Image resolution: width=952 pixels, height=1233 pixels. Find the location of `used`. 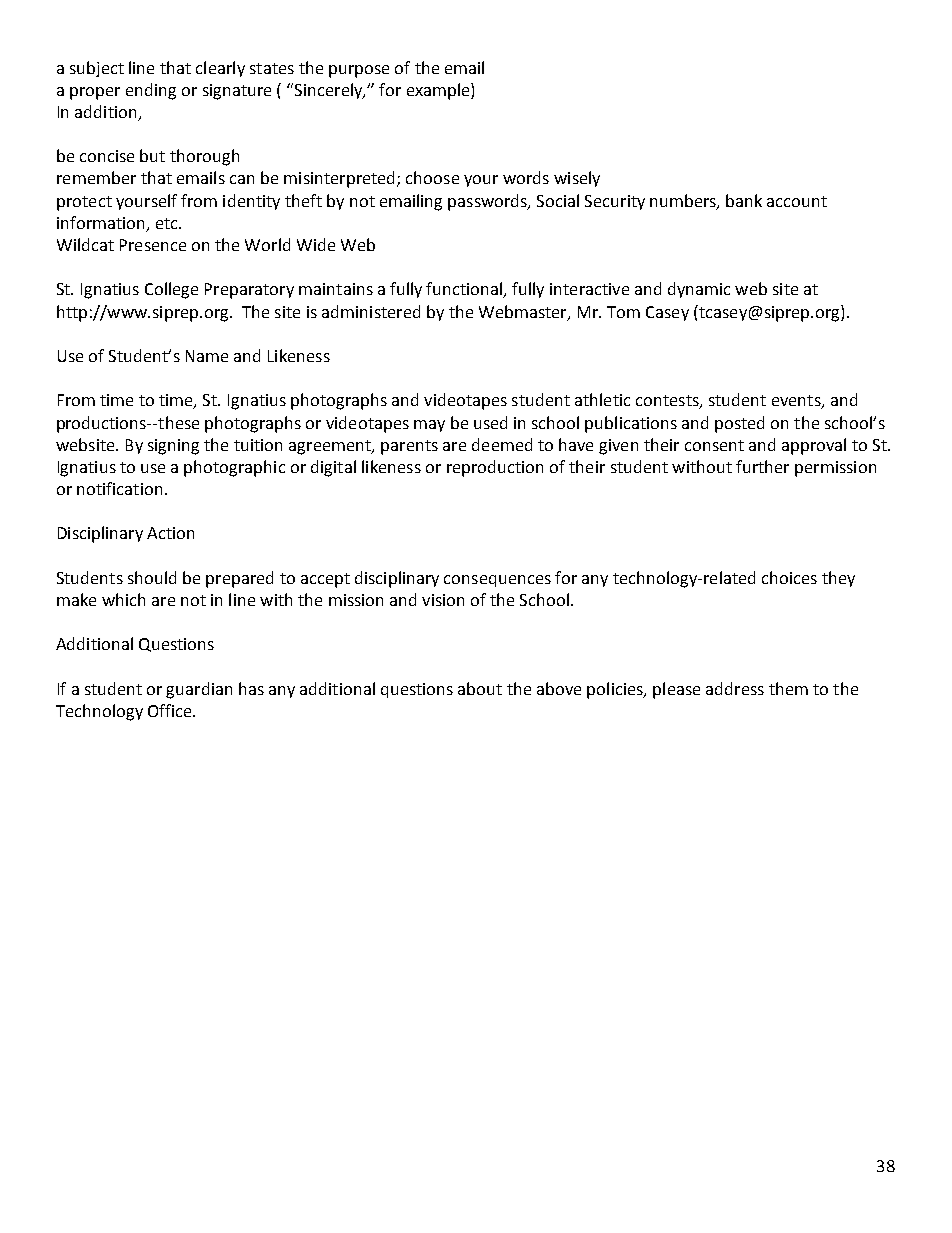

used is located at coordinates (490, 422).
